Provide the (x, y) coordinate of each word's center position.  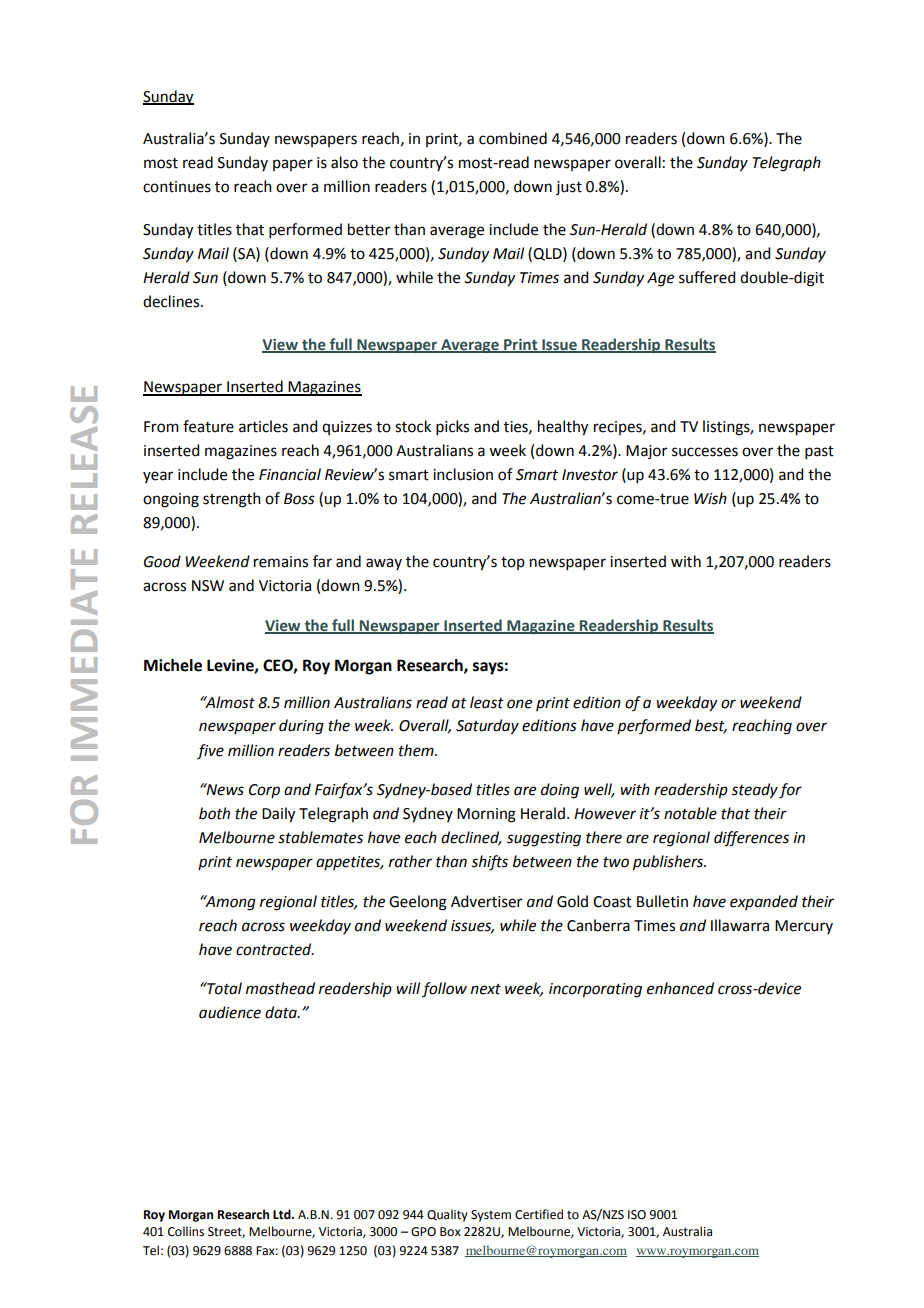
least (487, 702)
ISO (637, 1215)
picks (452, 427)
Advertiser (486, 901)
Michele (173, 665)
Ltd (283, 1214)
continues (177, 187)
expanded (764, 902)
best (711, 726)
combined (513, 138)
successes (705, 452)
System (491, 1216)
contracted (275, 949)
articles (263, 426)
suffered (707, 277)
